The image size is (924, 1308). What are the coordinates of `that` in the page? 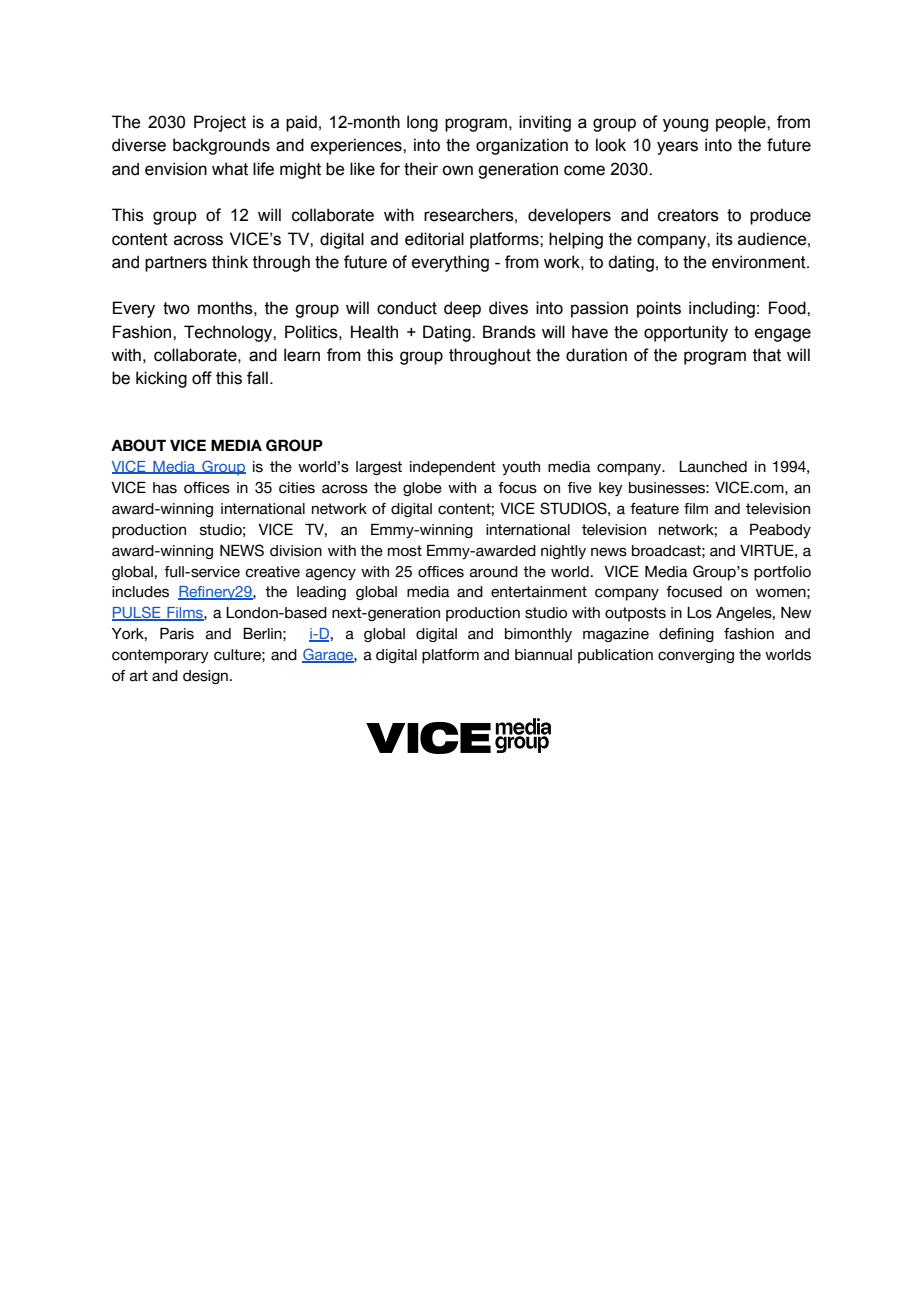 It's located at (767, 355).
